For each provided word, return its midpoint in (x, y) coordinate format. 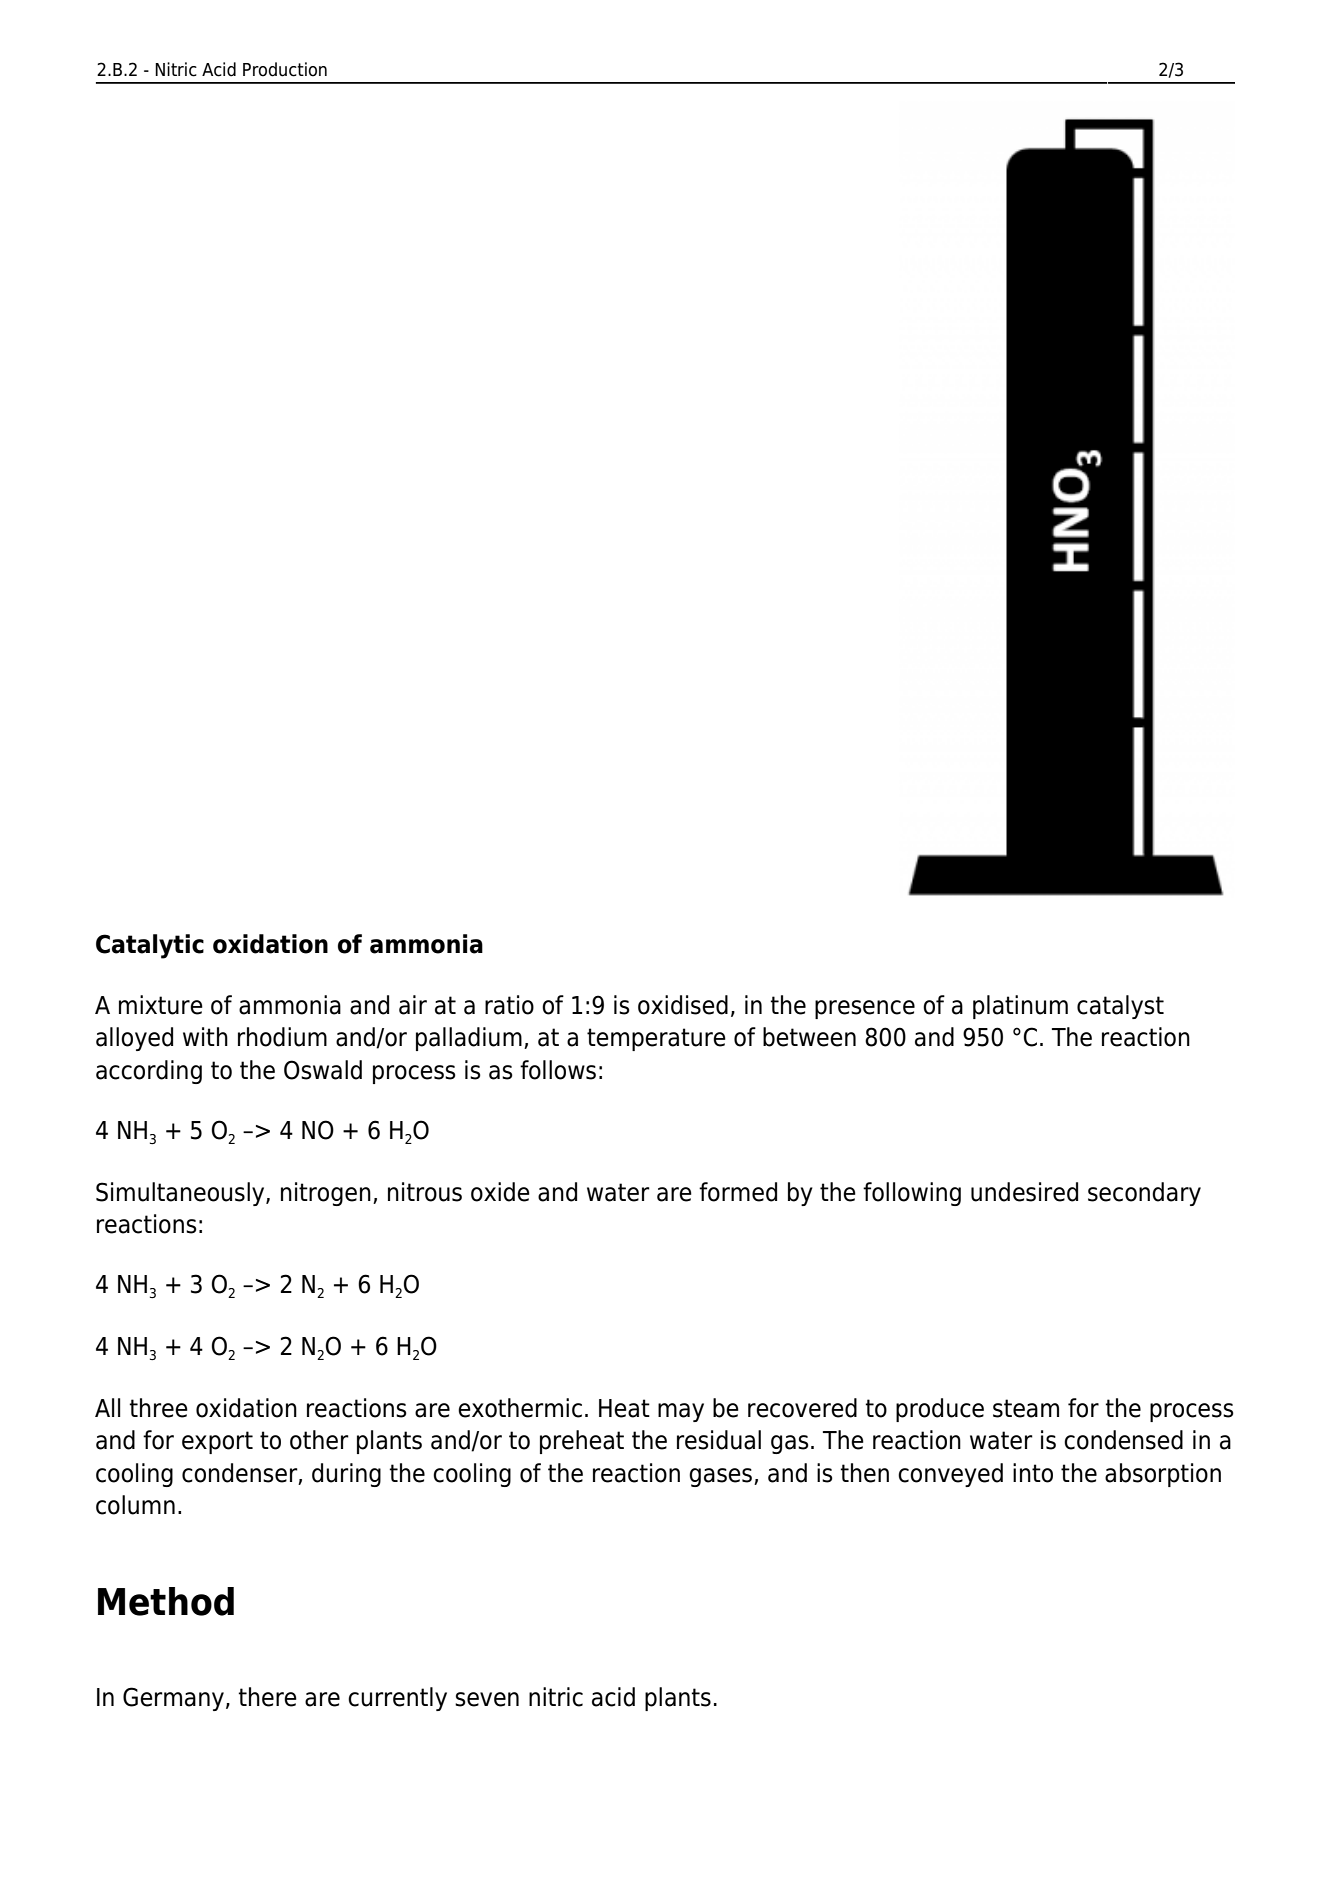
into (1033, 1473)
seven (487, 1699)
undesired (1024, 1192)
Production (285, 69)
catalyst (1120, 1007)
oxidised (683, 1005)
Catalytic (150, 946)
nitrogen (326, 1194)
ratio (509, 1005)
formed (738, 1192)
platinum (1020, 1007)
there (267, 1697)
